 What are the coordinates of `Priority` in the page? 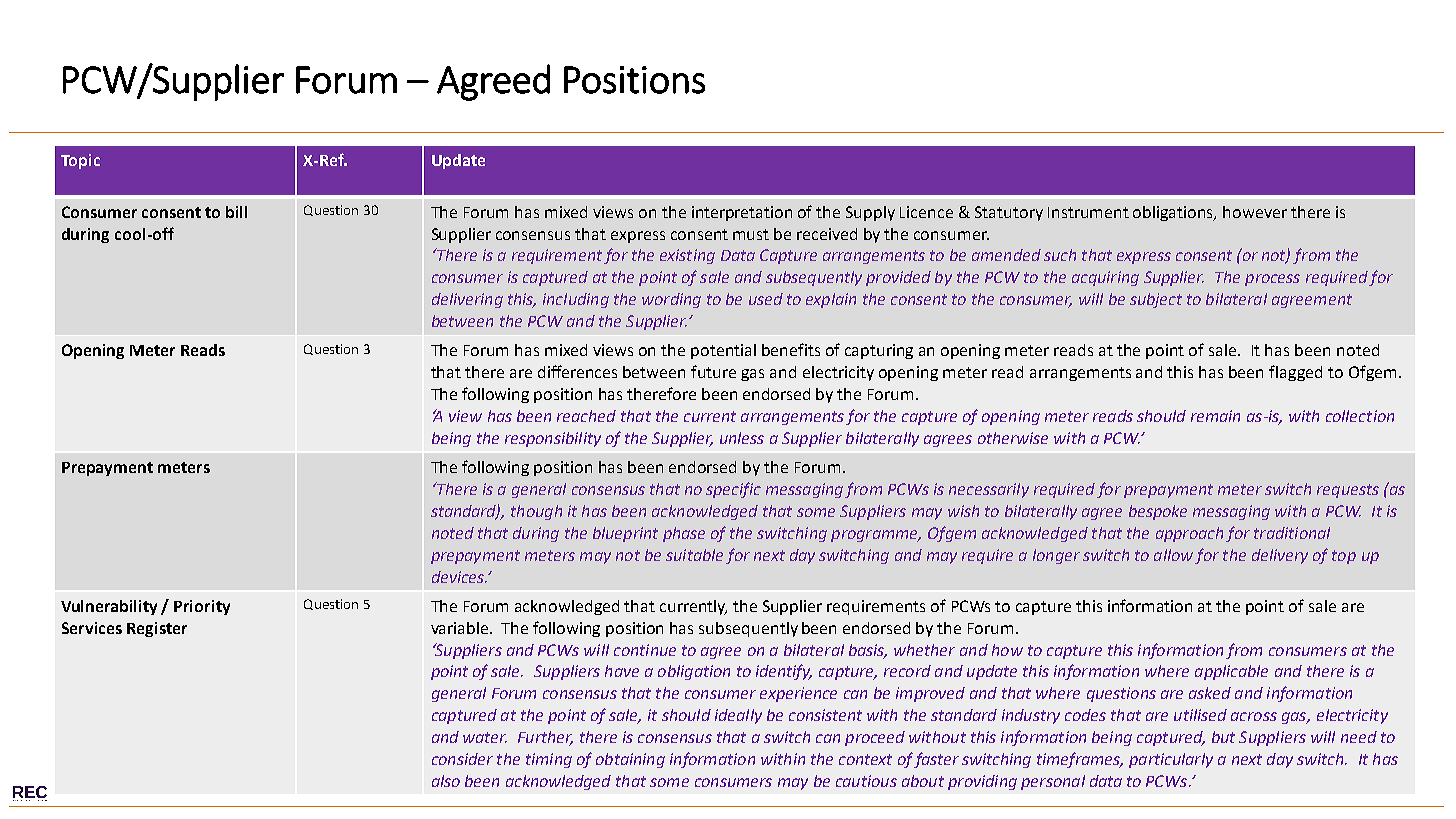 It's located at (202, 607).
